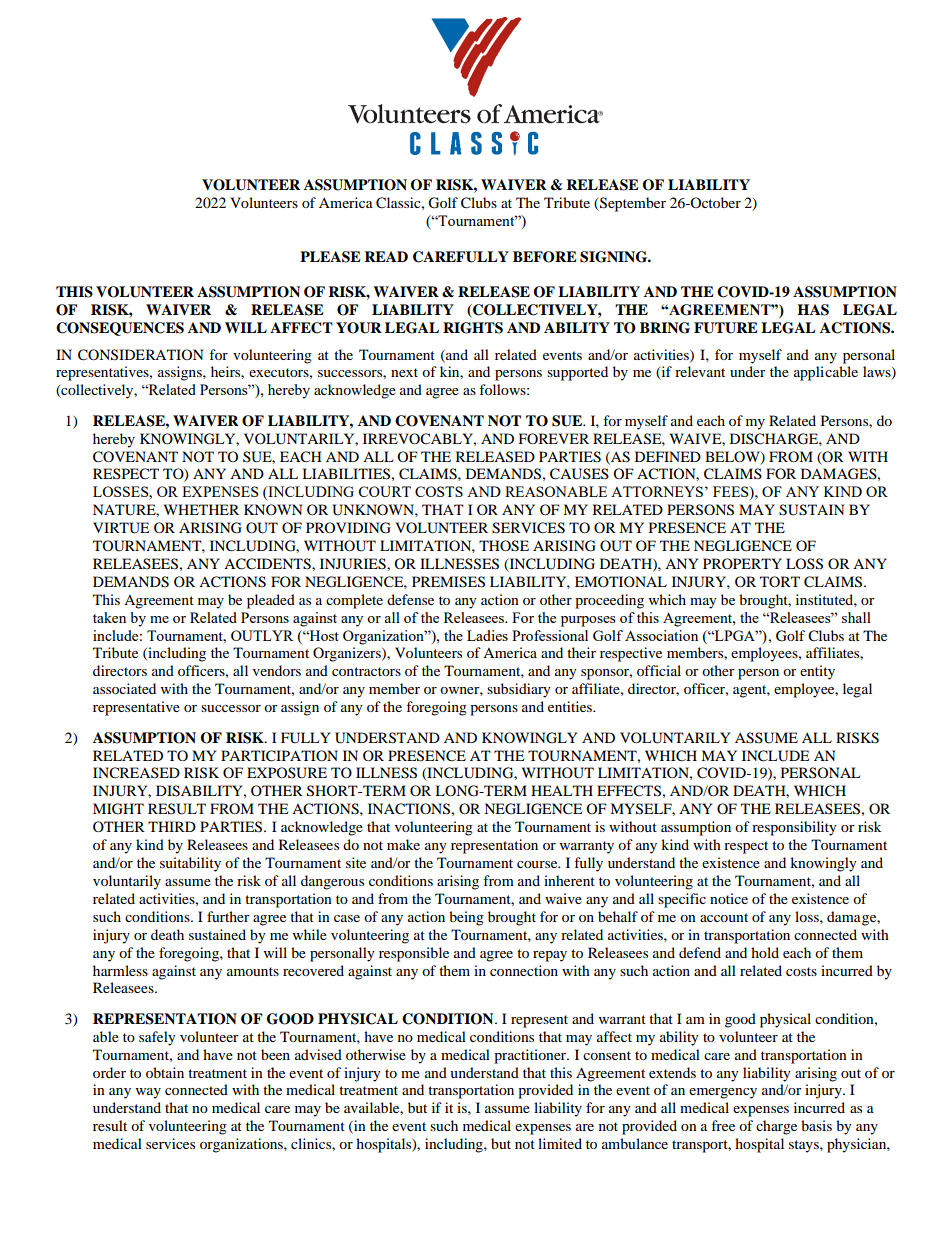  Describe the element at coordinates (729, 898) in the screenshot. I see `notice` at that location.
